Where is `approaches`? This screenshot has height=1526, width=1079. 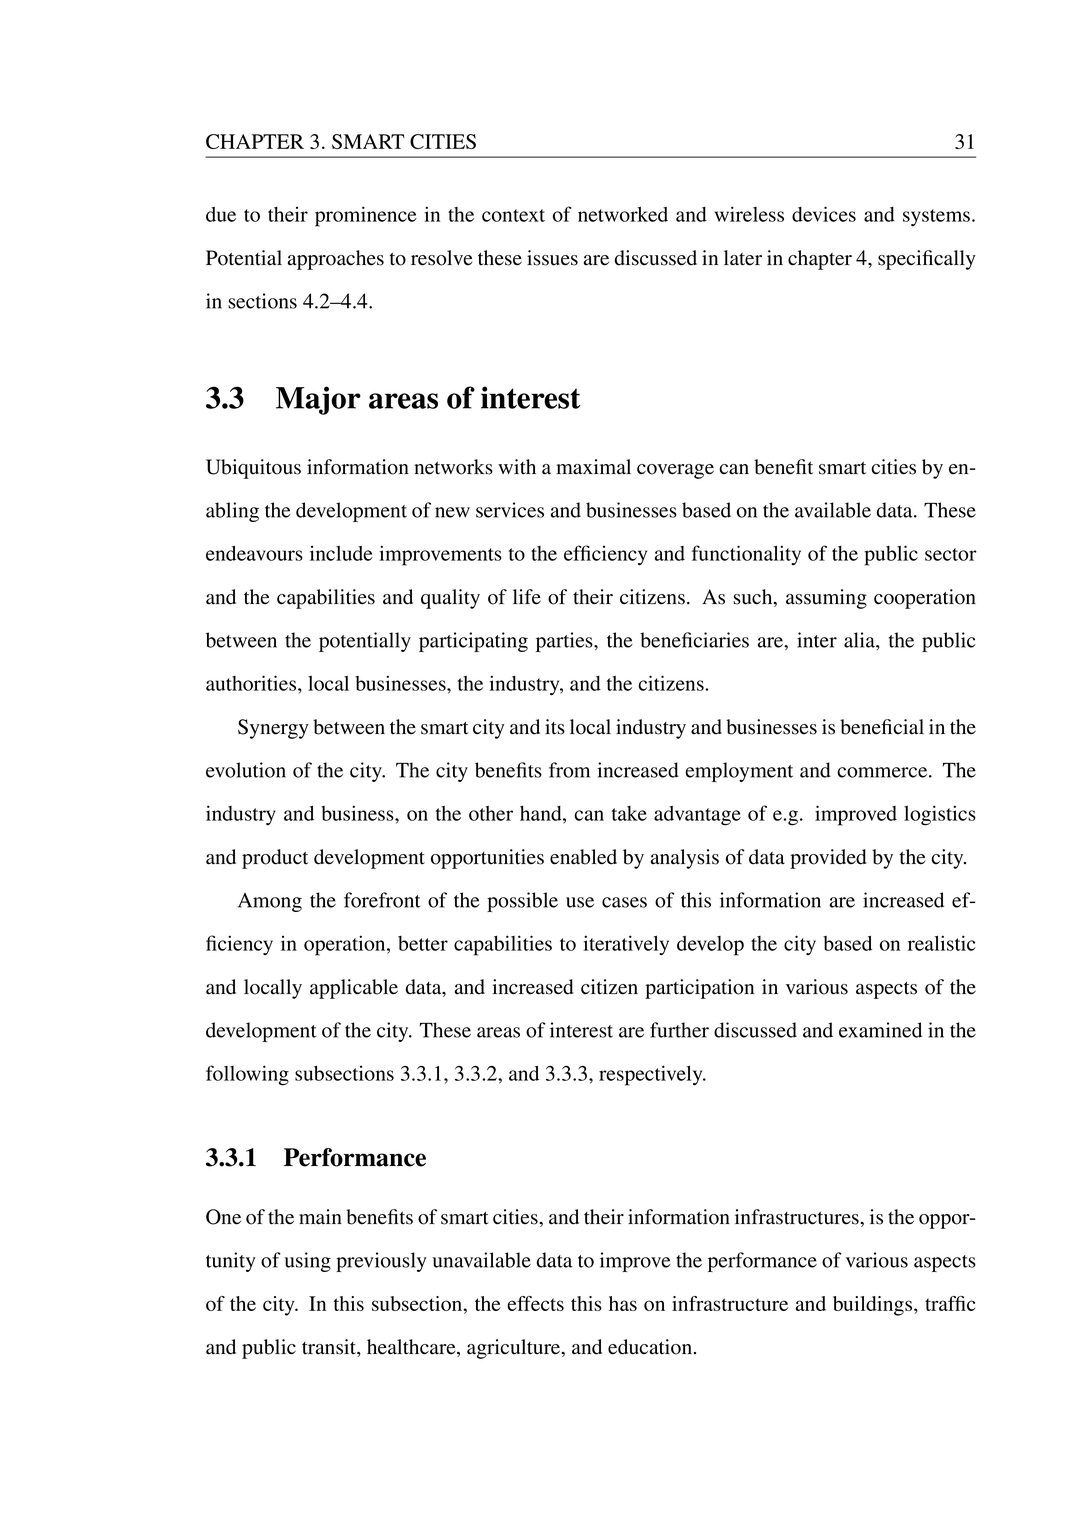 approaches is located at coordinates (336, 260).
